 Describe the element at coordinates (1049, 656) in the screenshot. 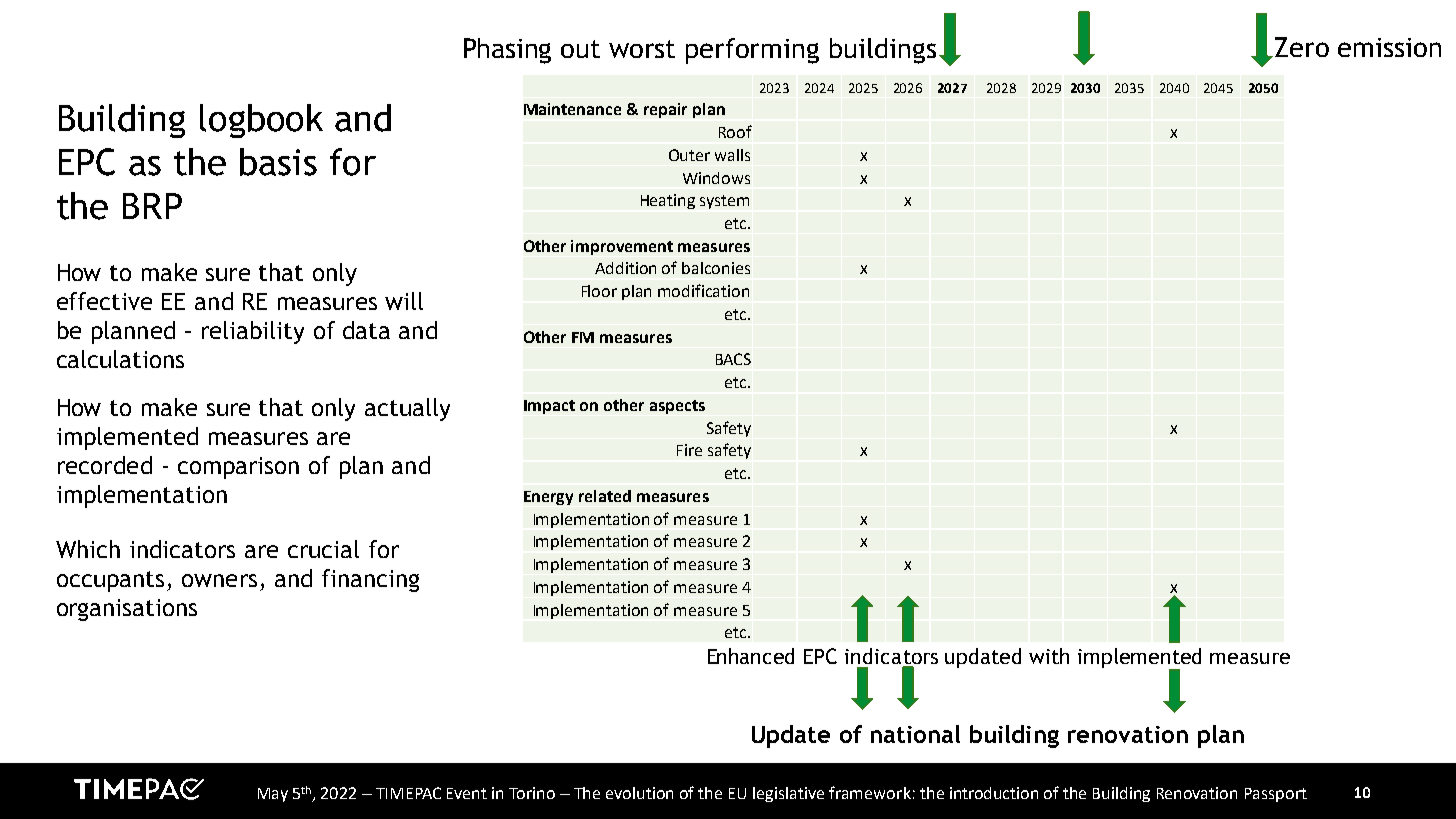

I see `with` at that location.
